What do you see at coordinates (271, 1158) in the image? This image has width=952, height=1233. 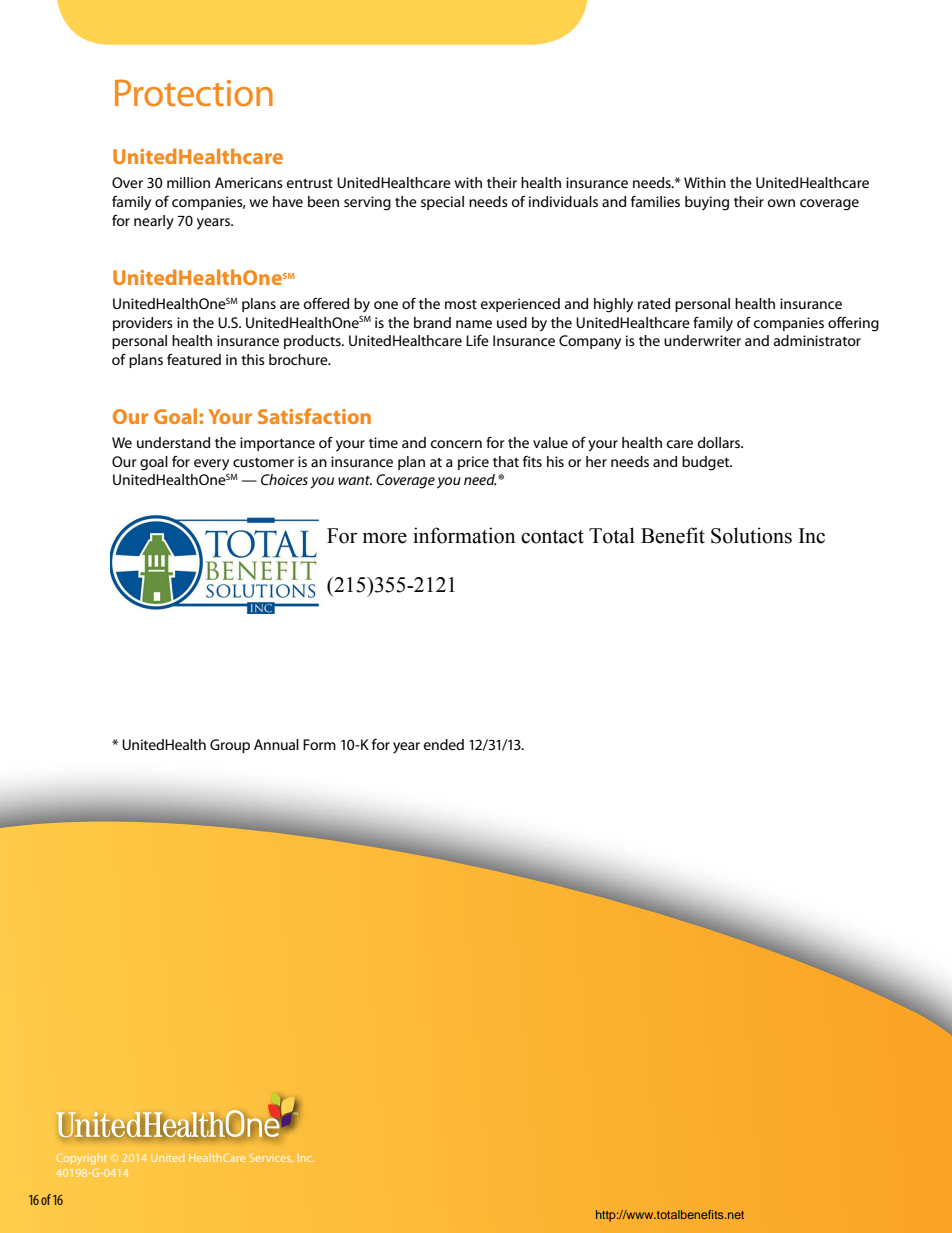 I see `Services` at bounding box center [271, 1158].
